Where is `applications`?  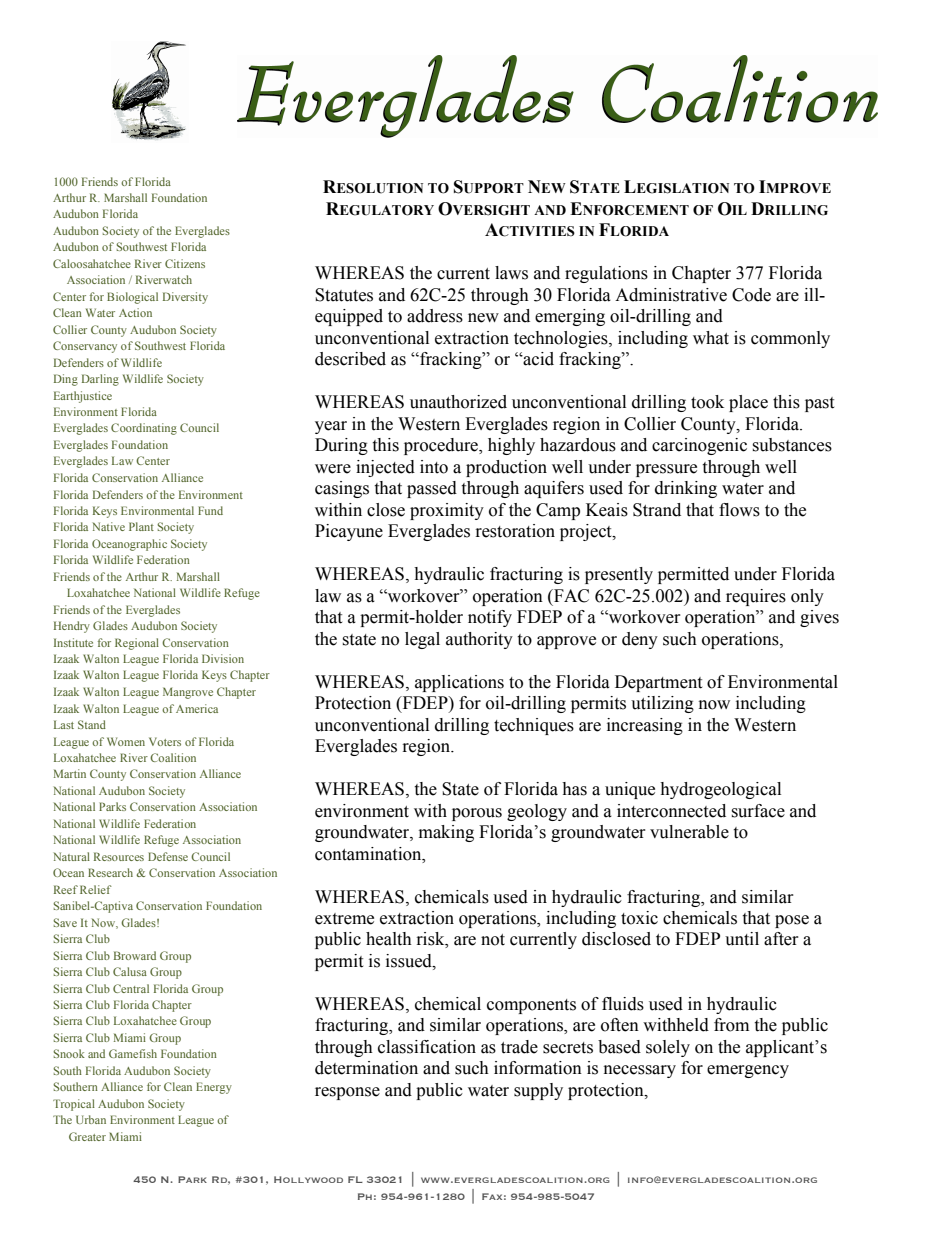 applications is located at coordinates (459, 683).
